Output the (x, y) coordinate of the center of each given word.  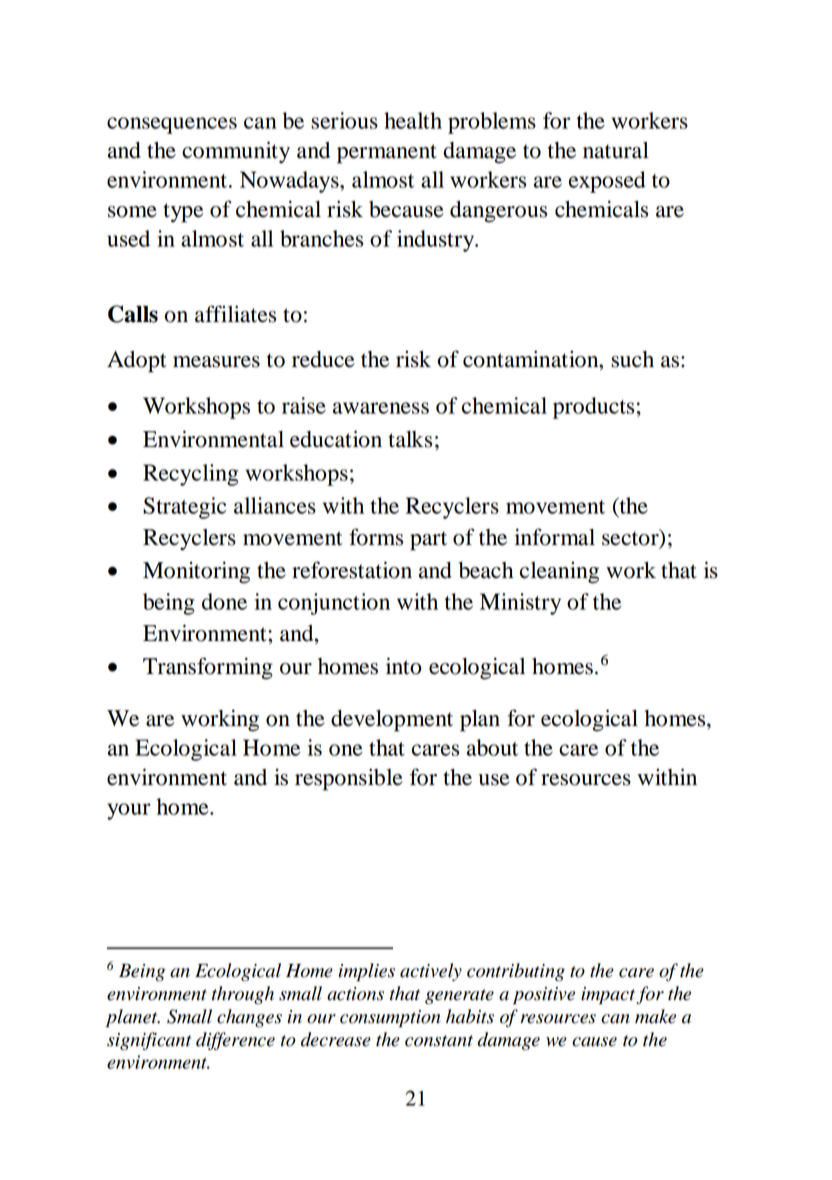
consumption (390, 1019)
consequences (172, 125)
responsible (349, 779)
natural (616, 150)
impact (608, 996)
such (632, 359)
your (129, 811)
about (492, 747)
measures (216, 362)
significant (149, 1041)
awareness (381, 408)
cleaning (559, 573)
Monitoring (196, 572)
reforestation (352, 570)
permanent (387, 154)
